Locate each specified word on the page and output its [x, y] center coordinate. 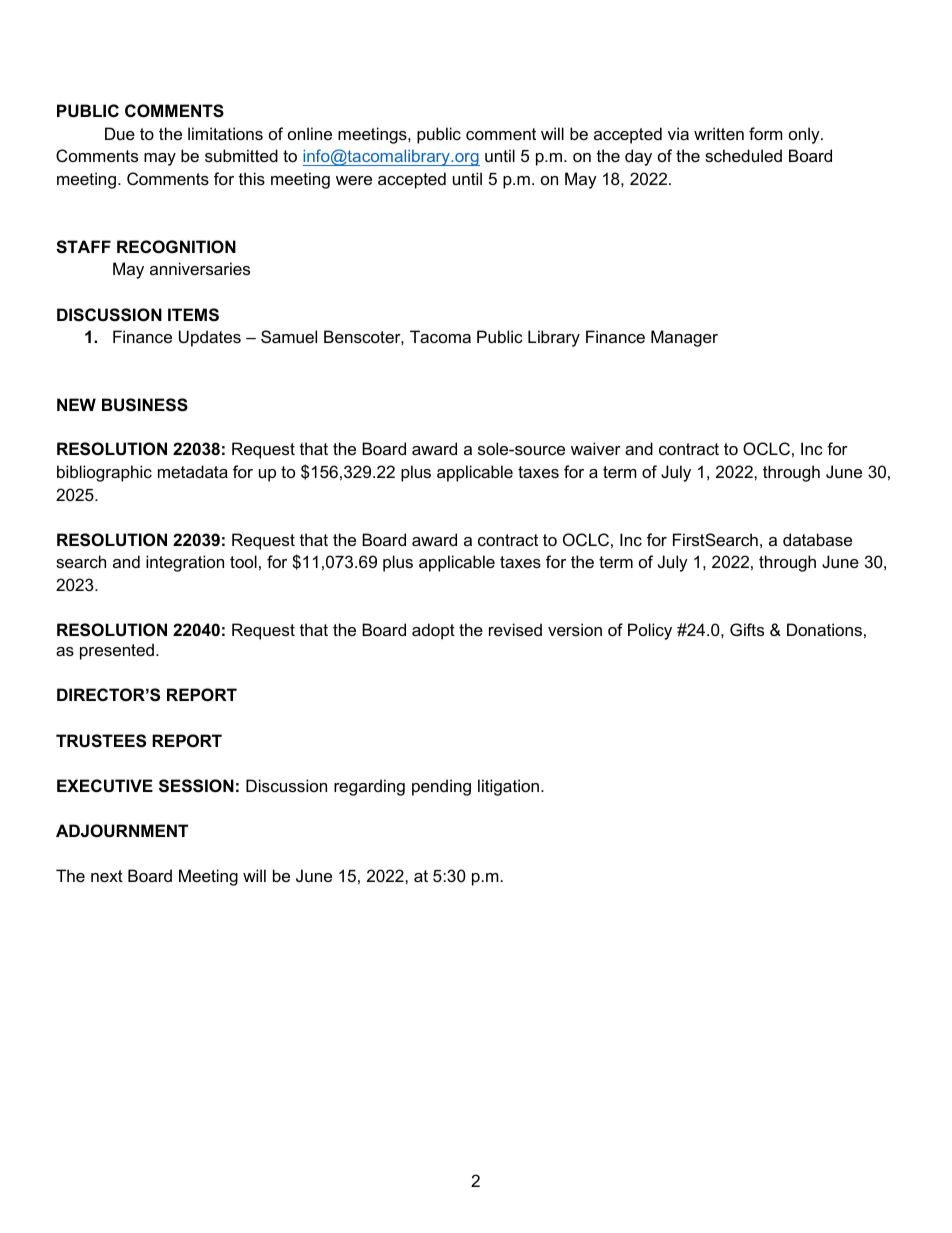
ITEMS [193, 315]
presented [117, 651]
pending [441, 787]
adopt [433, 631]
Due [120, 133]
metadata [193, 471]
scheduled [743, 155]
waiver [596, 448]
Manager [684, 338]
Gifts [747, 629]
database [817, 539]
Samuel [289, 336]
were [354, 180]
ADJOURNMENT [122, 830]
